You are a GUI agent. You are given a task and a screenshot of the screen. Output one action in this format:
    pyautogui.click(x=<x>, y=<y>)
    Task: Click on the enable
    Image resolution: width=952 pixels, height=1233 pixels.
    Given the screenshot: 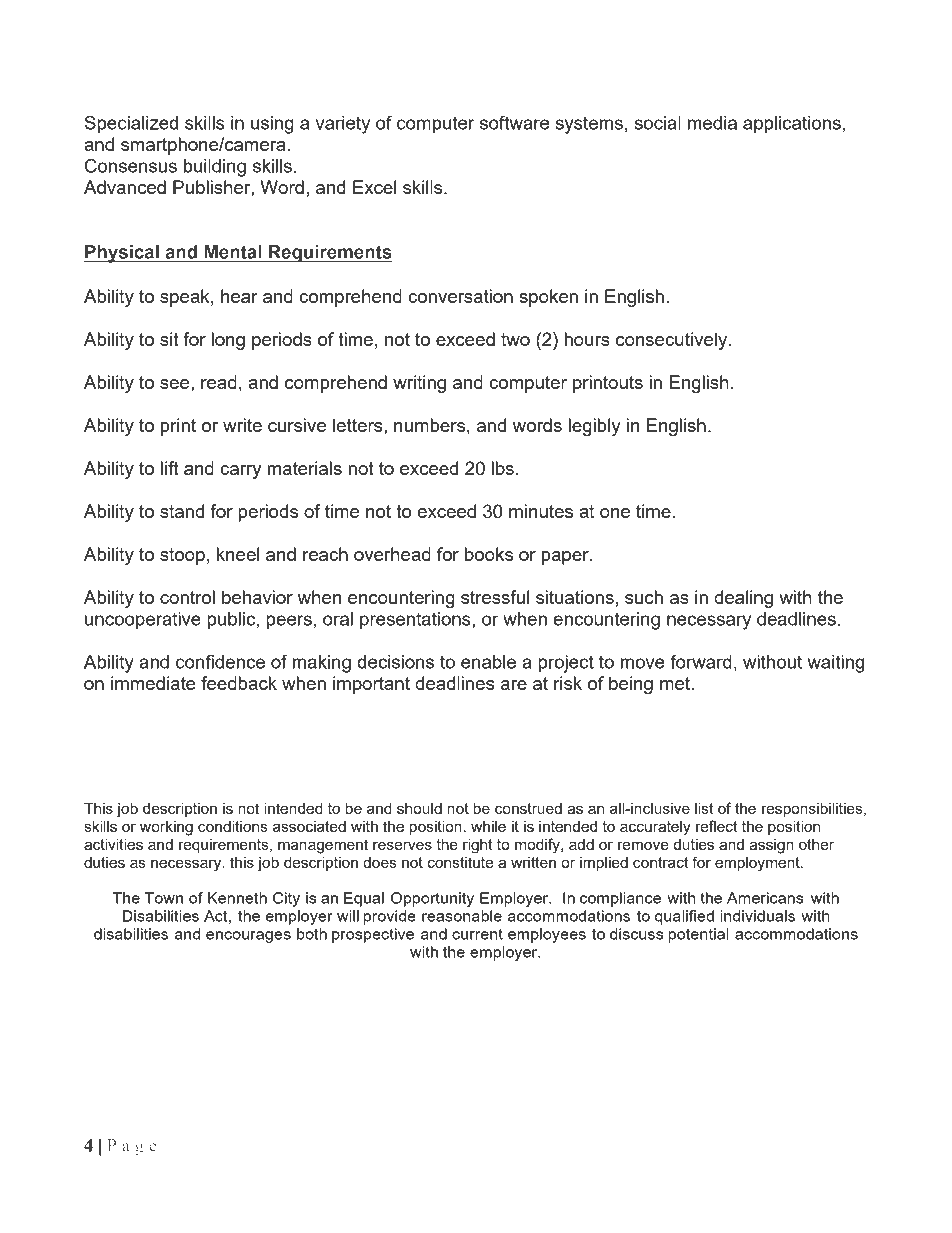 What is the action you would take?
    pyautogui.click(x=488, y=662)
